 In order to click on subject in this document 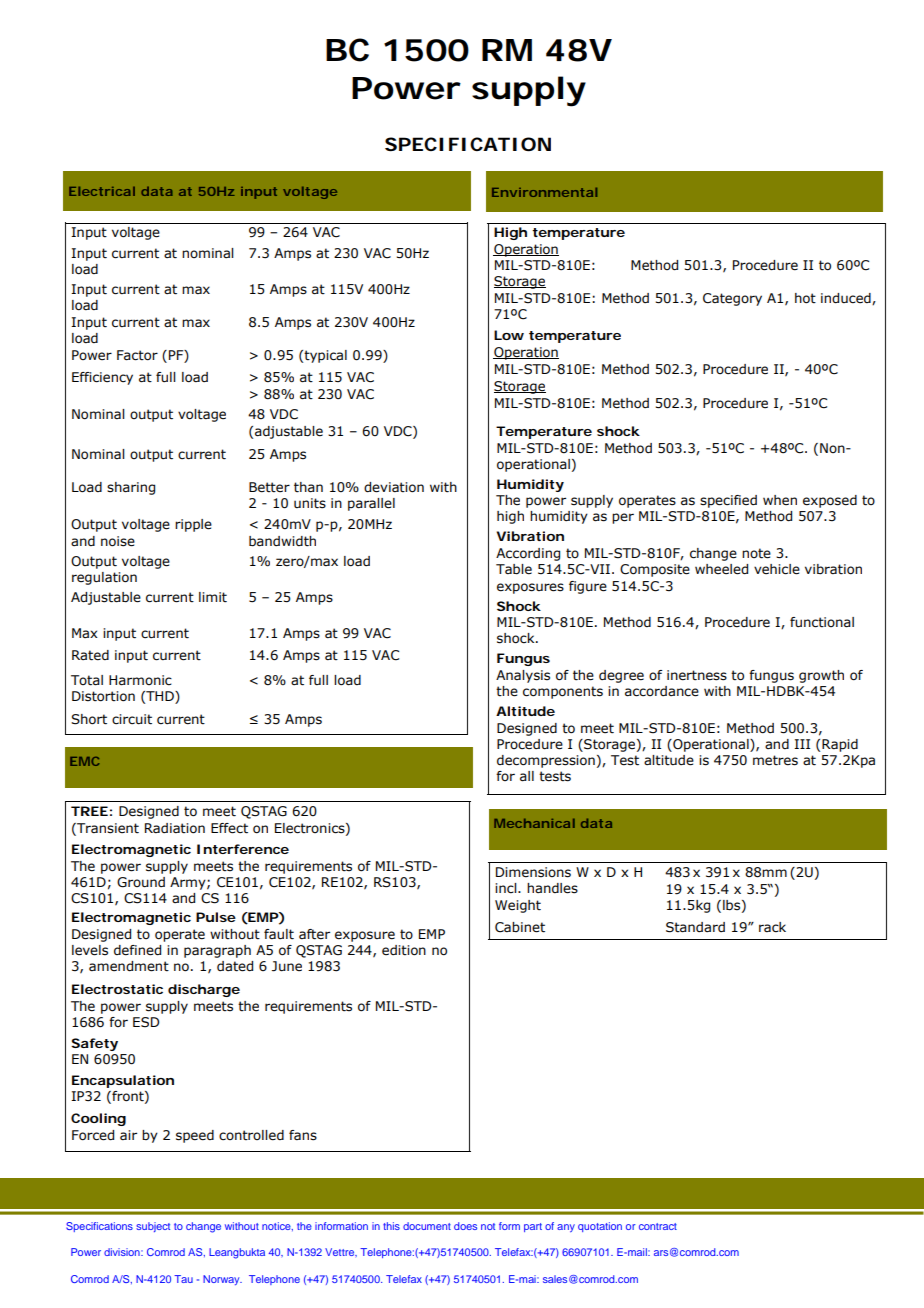, I will do `click(153, 1227)`.
